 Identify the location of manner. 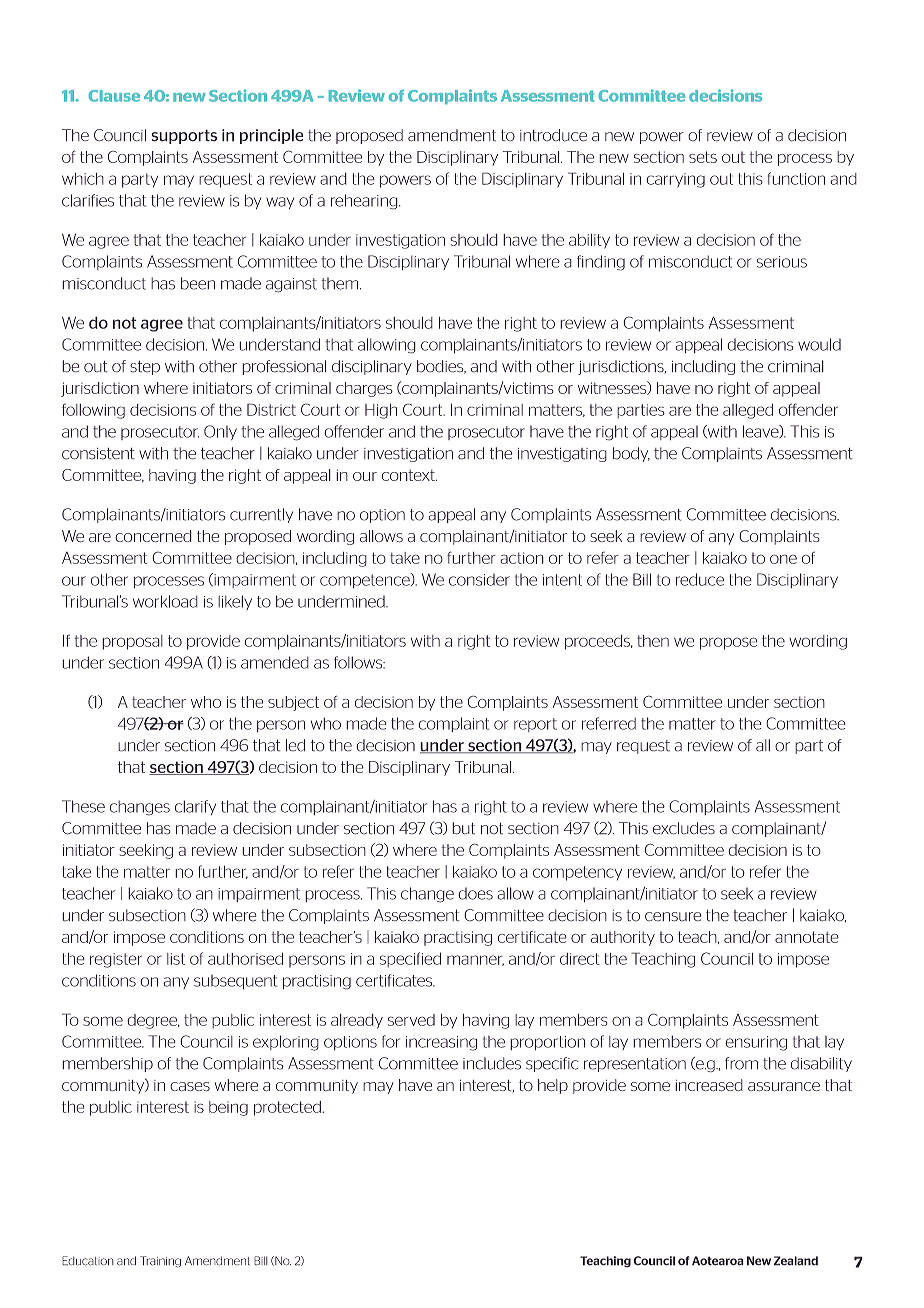
(475, 960).
